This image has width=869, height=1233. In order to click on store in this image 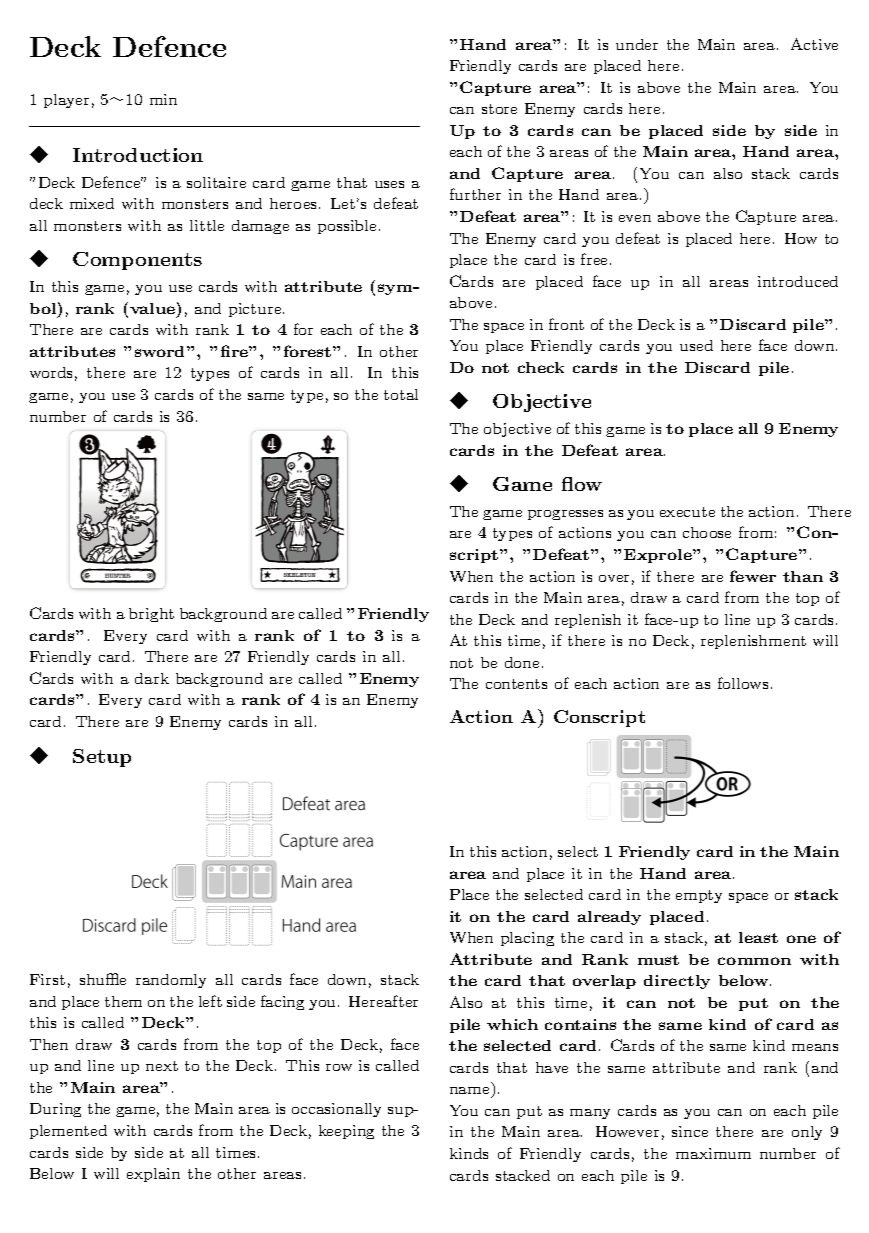, I will do `click(499, 109)`.
